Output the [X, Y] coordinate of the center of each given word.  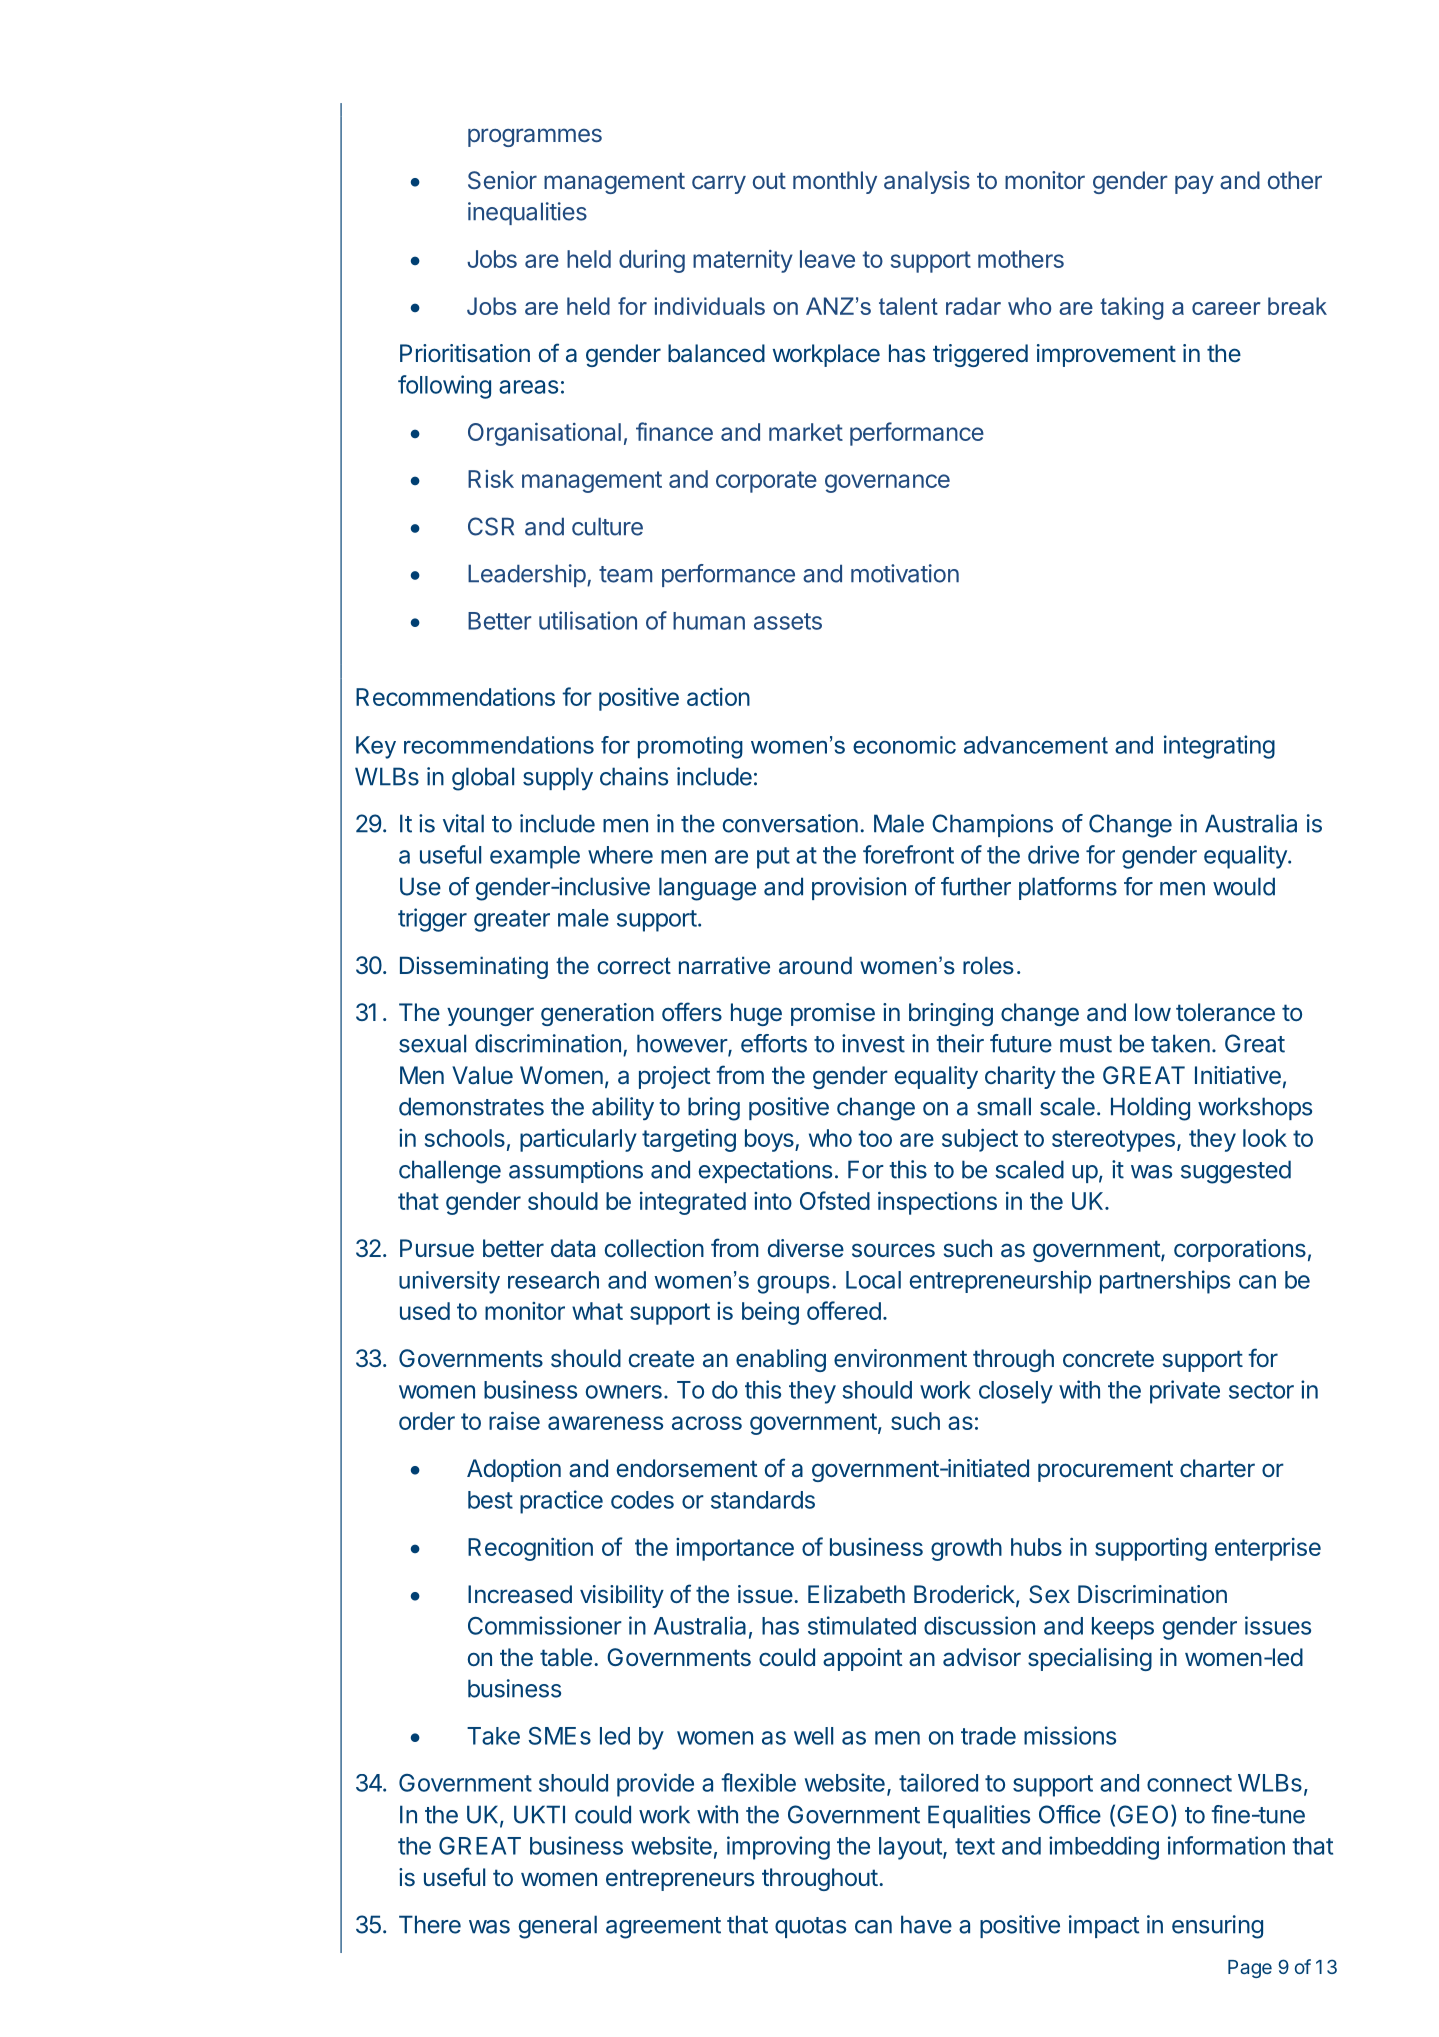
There [430, 1924]
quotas [810, 1927]
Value [482, 1075]
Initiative [1238, 1075]
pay [1194, 185]
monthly [835, 182]
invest [873, 1043]
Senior [502, 180]
